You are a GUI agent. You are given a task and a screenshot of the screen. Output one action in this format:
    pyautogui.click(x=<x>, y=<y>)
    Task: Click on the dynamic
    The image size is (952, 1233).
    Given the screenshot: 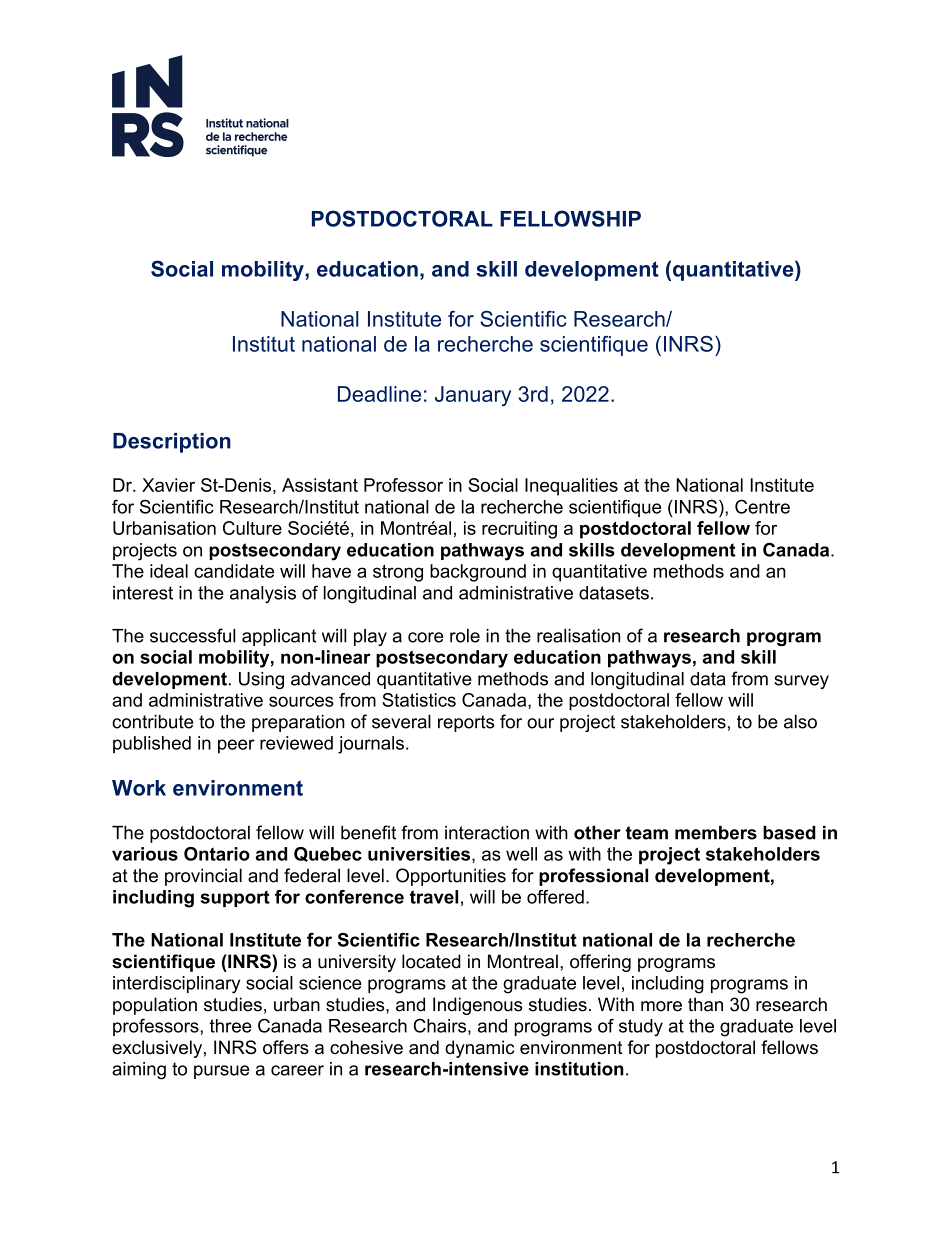 What is the action you would take?
    pyautogui.click(x=479, y=1049)
